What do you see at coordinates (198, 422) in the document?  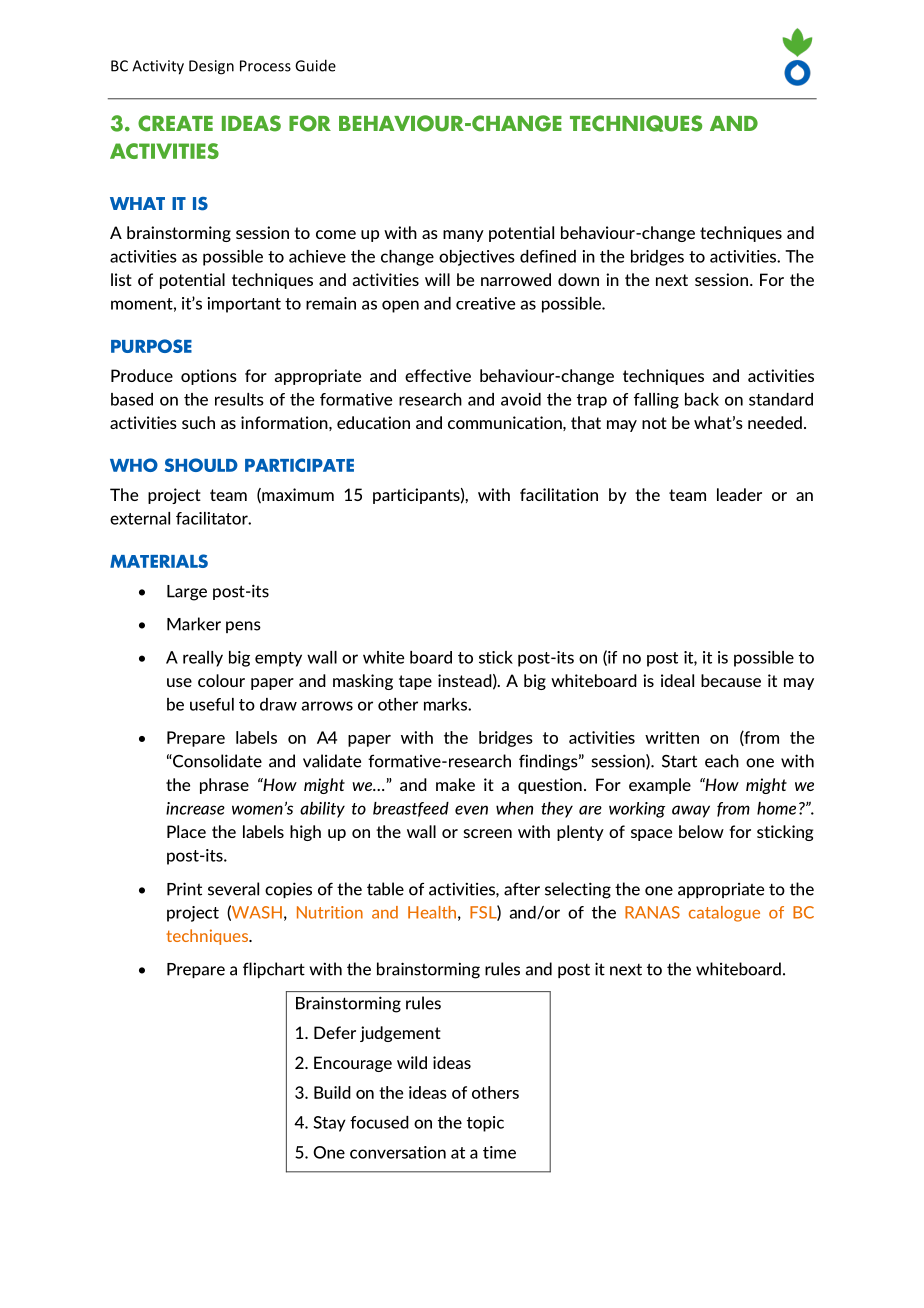 I see `such` at bounding box center [198, 422].
